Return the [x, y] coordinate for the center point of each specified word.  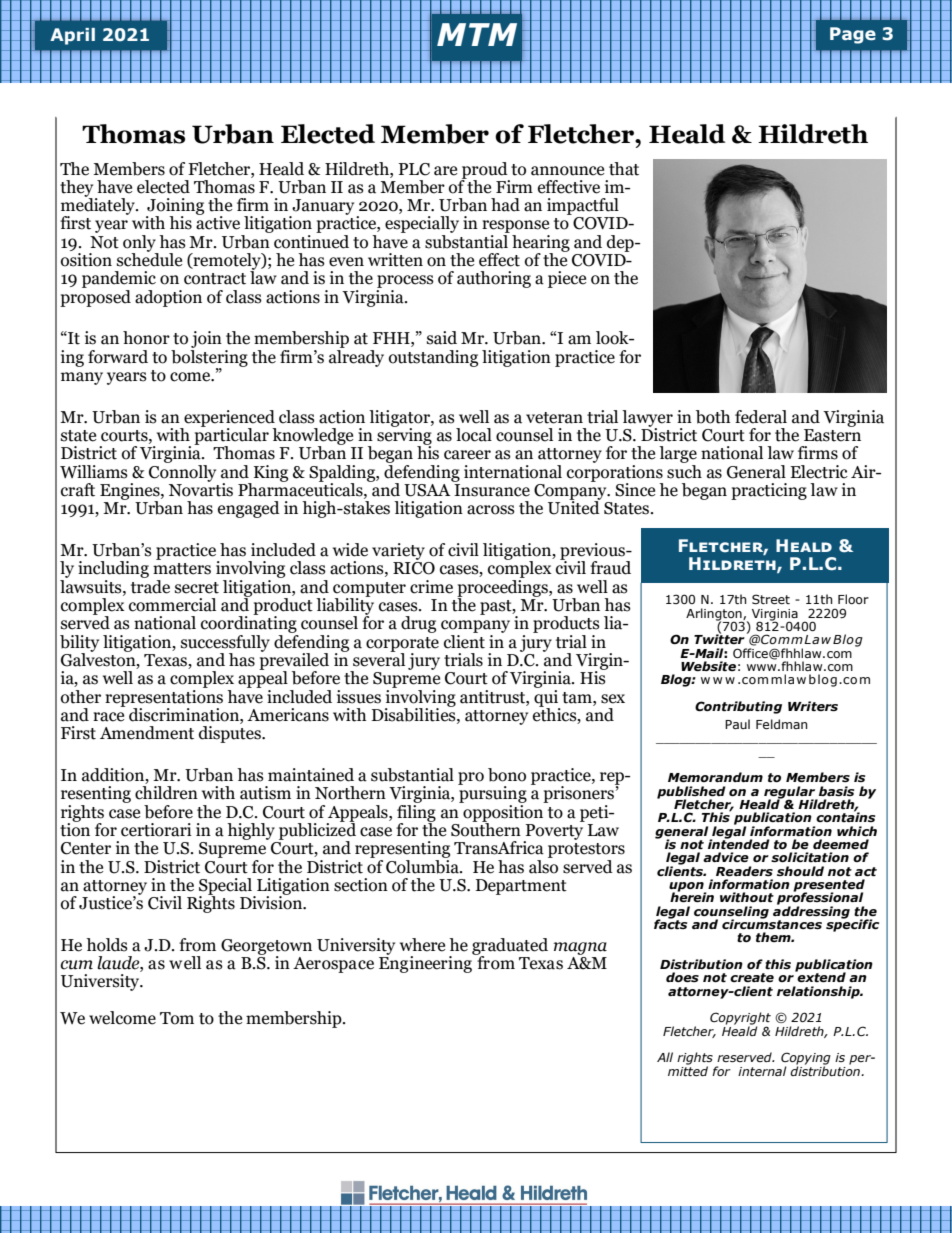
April [72, 36]
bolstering [209, 358]
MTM [477, 34]
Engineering [426, 963]
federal [761, 417]
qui [547, 698]
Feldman [782, 724]
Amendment [147, 733]
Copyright [740, 1019]
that [624, 169]
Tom [177, 1018]
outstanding [433, 358]
